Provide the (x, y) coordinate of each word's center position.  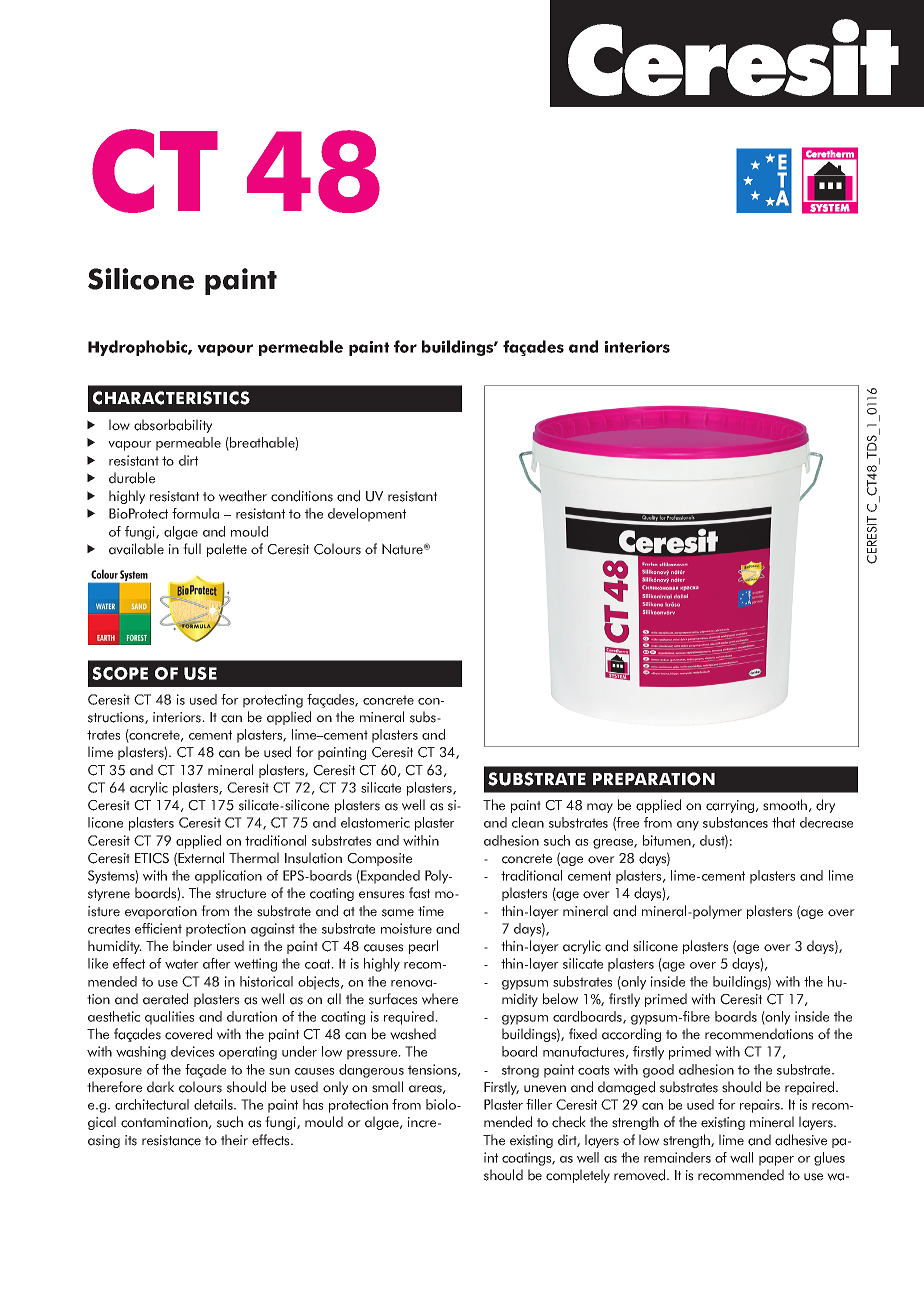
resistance (171, 1140)
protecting (273, 701)
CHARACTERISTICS (171, 398)
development (367, 515)
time (431, 911)
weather (243, 496)
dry (825, 806)
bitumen (668, 841)
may (600, 808)
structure (241, 894)
